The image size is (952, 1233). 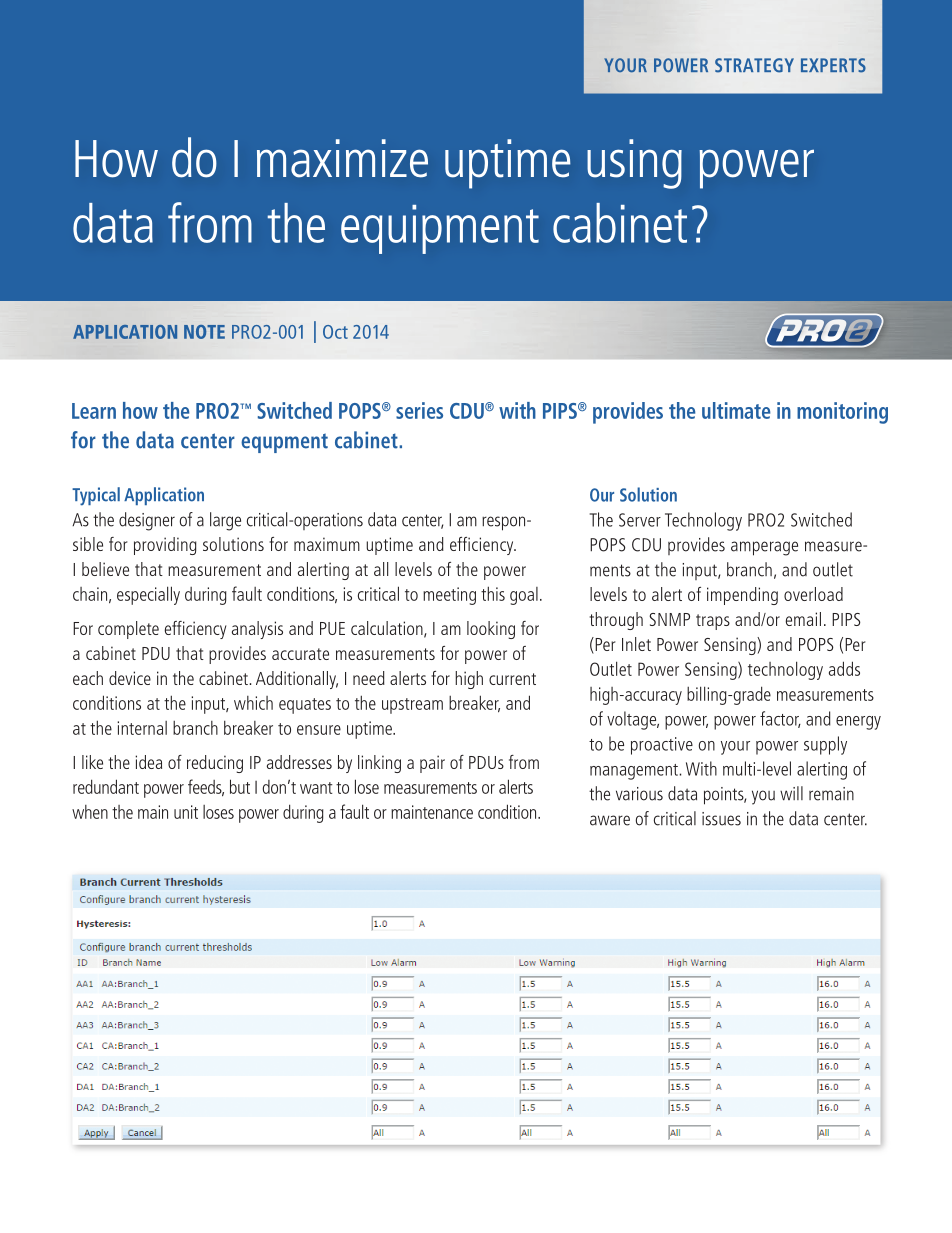 What do you see at coordinates (634, 164) in the screenshot?
I see `using` at bounding box center [634, 164].
